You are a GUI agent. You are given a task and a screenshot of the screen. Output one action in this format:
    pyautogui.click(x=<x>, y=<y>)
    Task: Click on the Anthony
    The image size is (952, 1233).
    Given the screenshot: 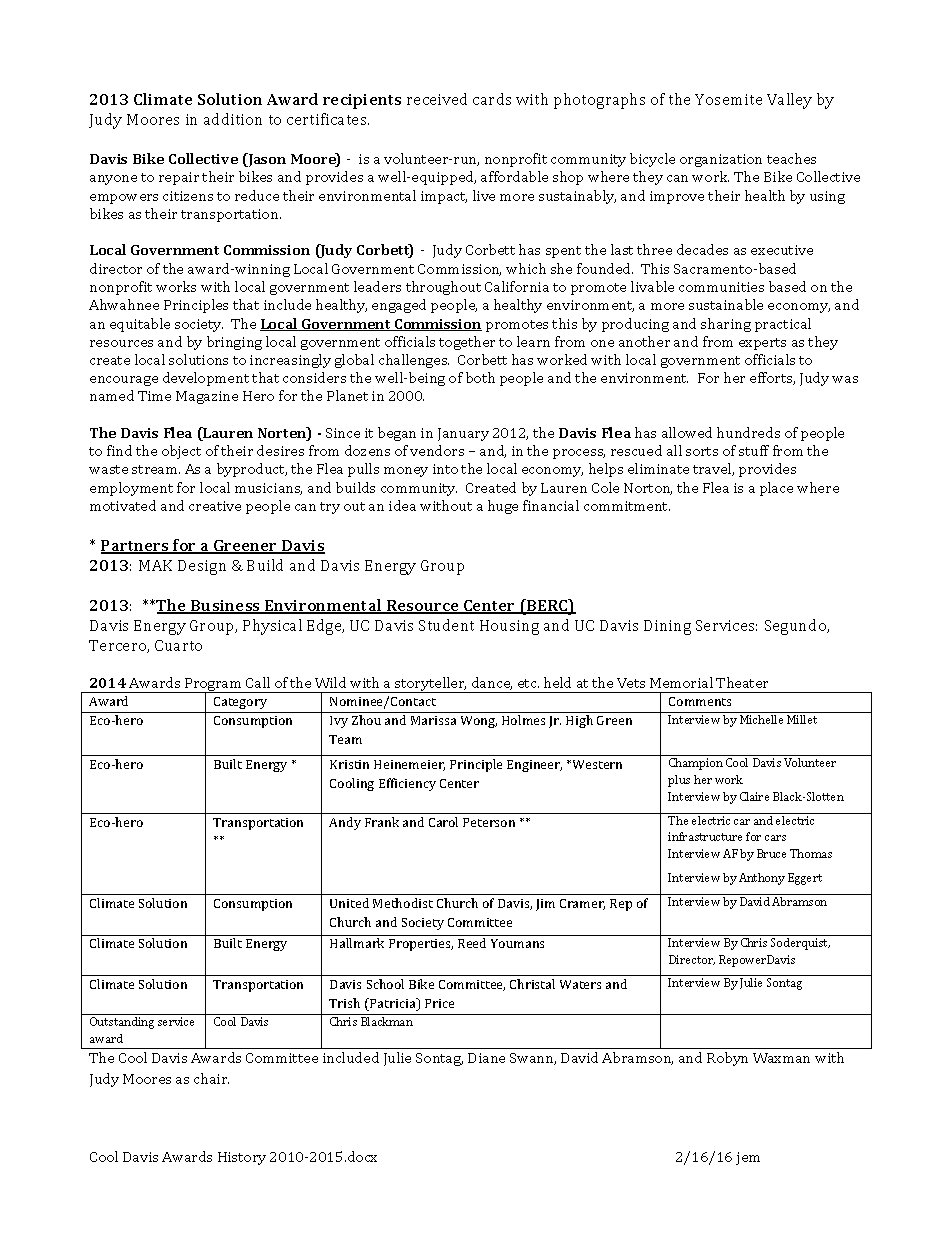 What is the action you would take?
    pyautogui.click(x=762, y=879)
